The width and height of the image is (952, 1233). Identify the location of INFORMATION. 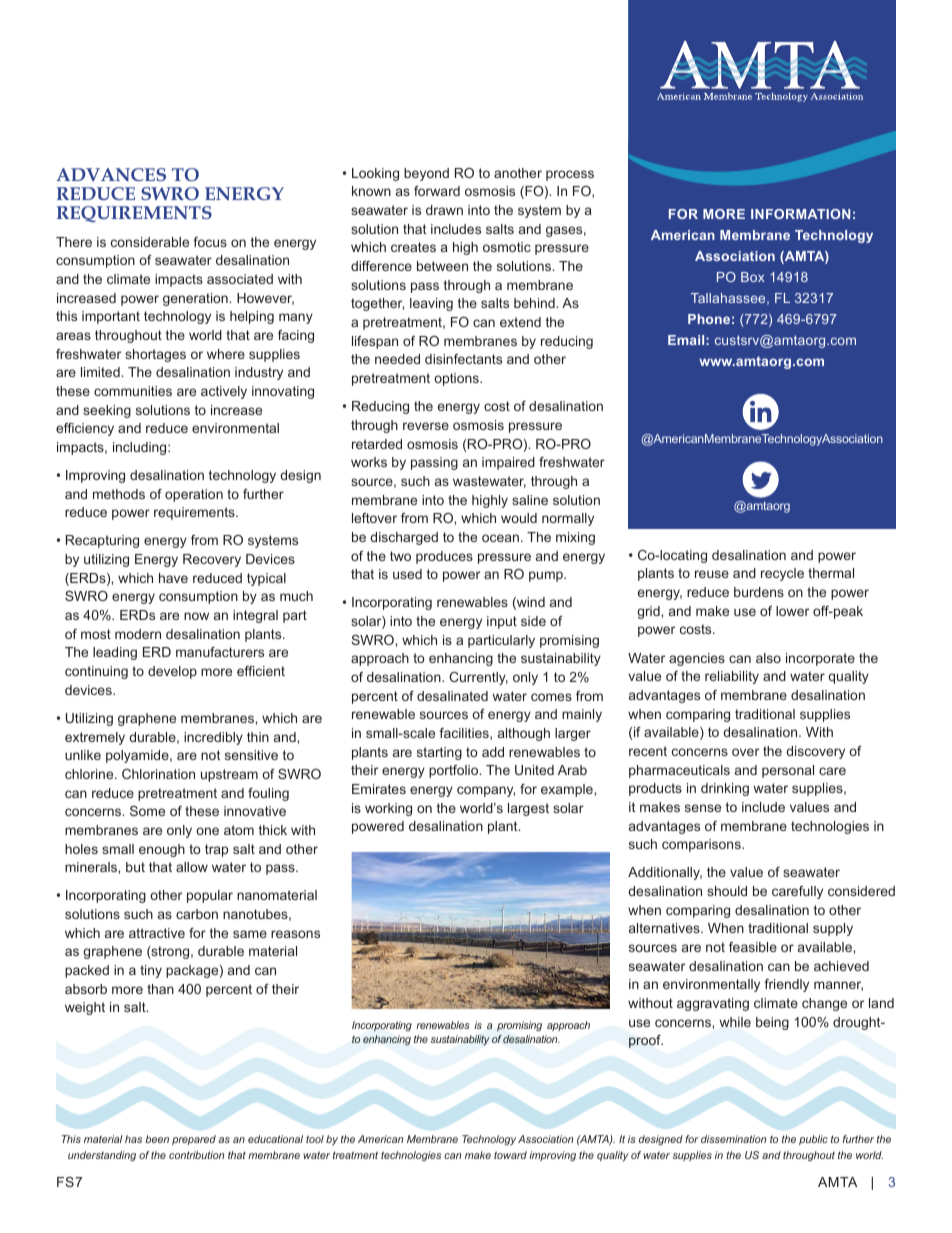
(800, 214).
